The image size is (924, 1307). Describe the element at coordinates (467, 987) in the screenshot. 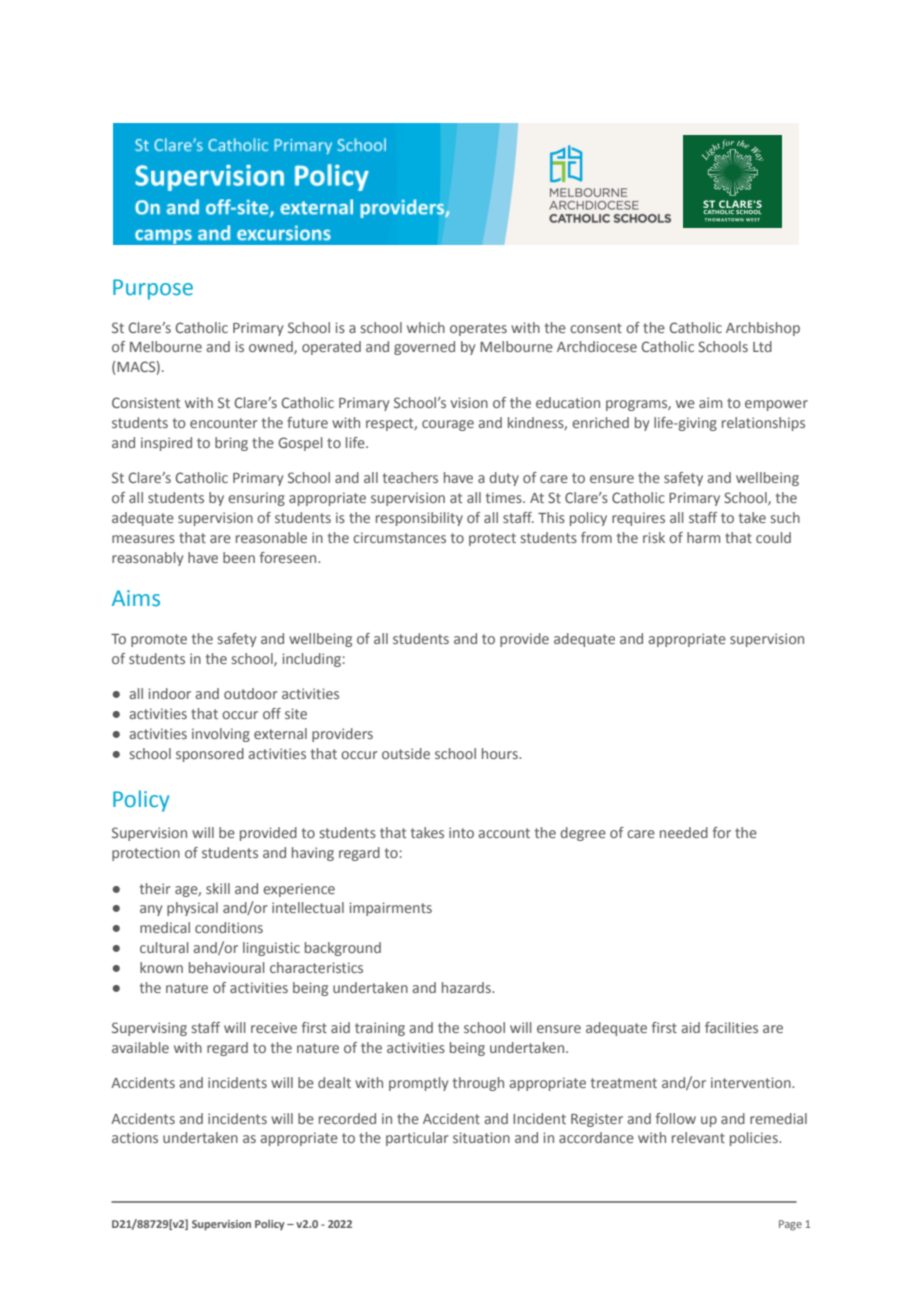

I see `hazards` at that location.
